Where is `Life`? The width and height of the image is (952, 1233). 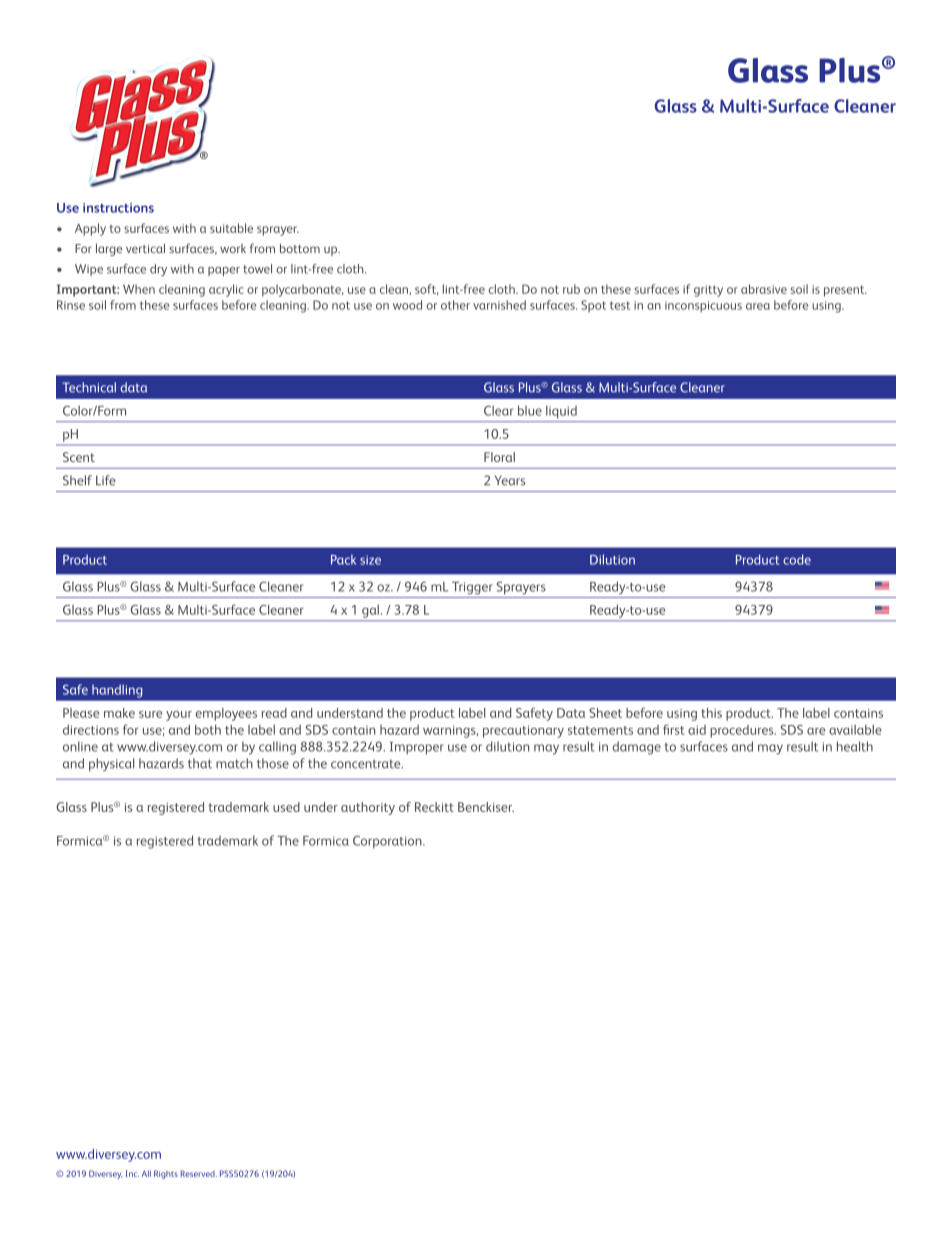
Life is located at coordinates (106, 480).
